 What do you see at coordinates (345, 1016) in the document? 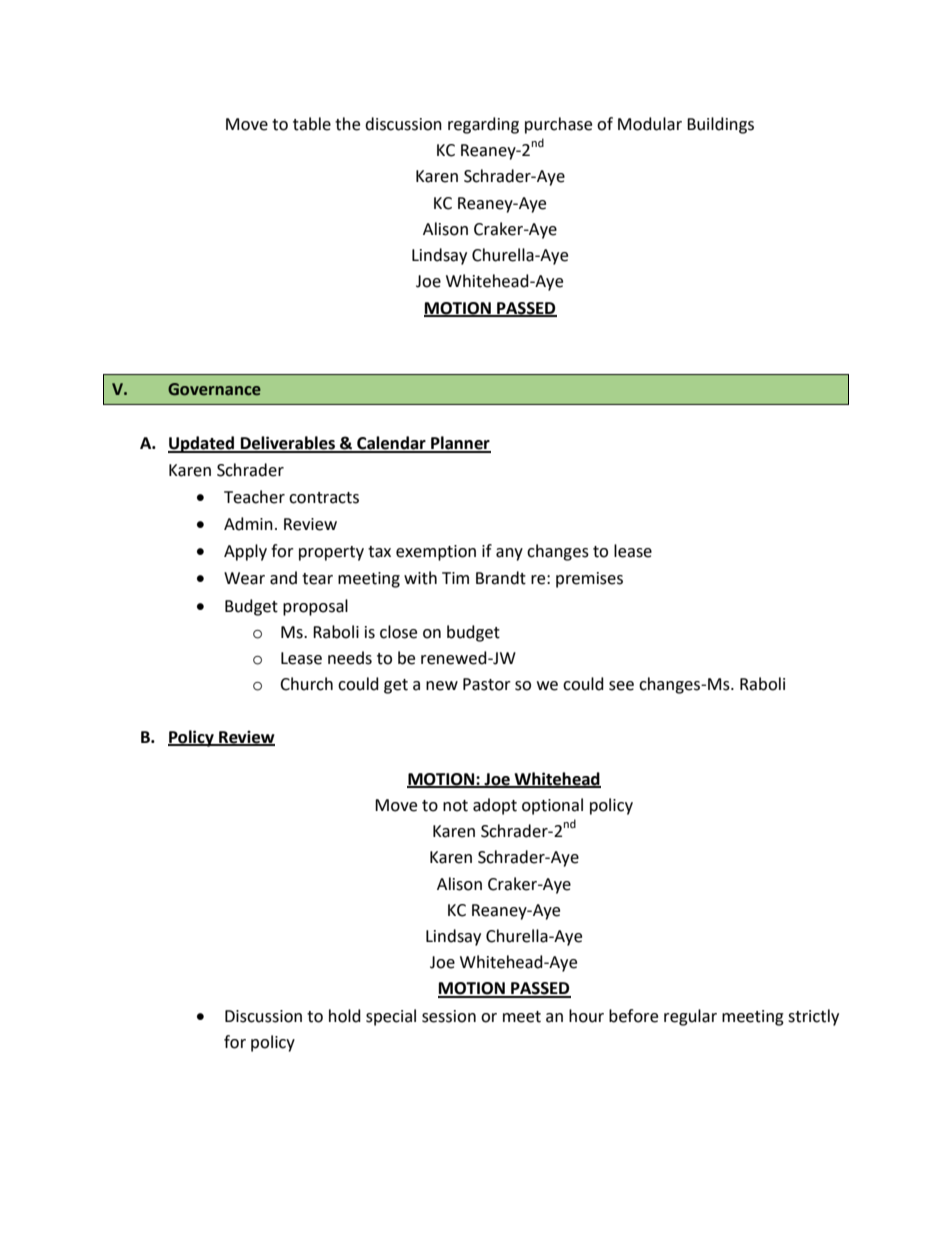
I see `hold` at bounding box center [345, 1016].
